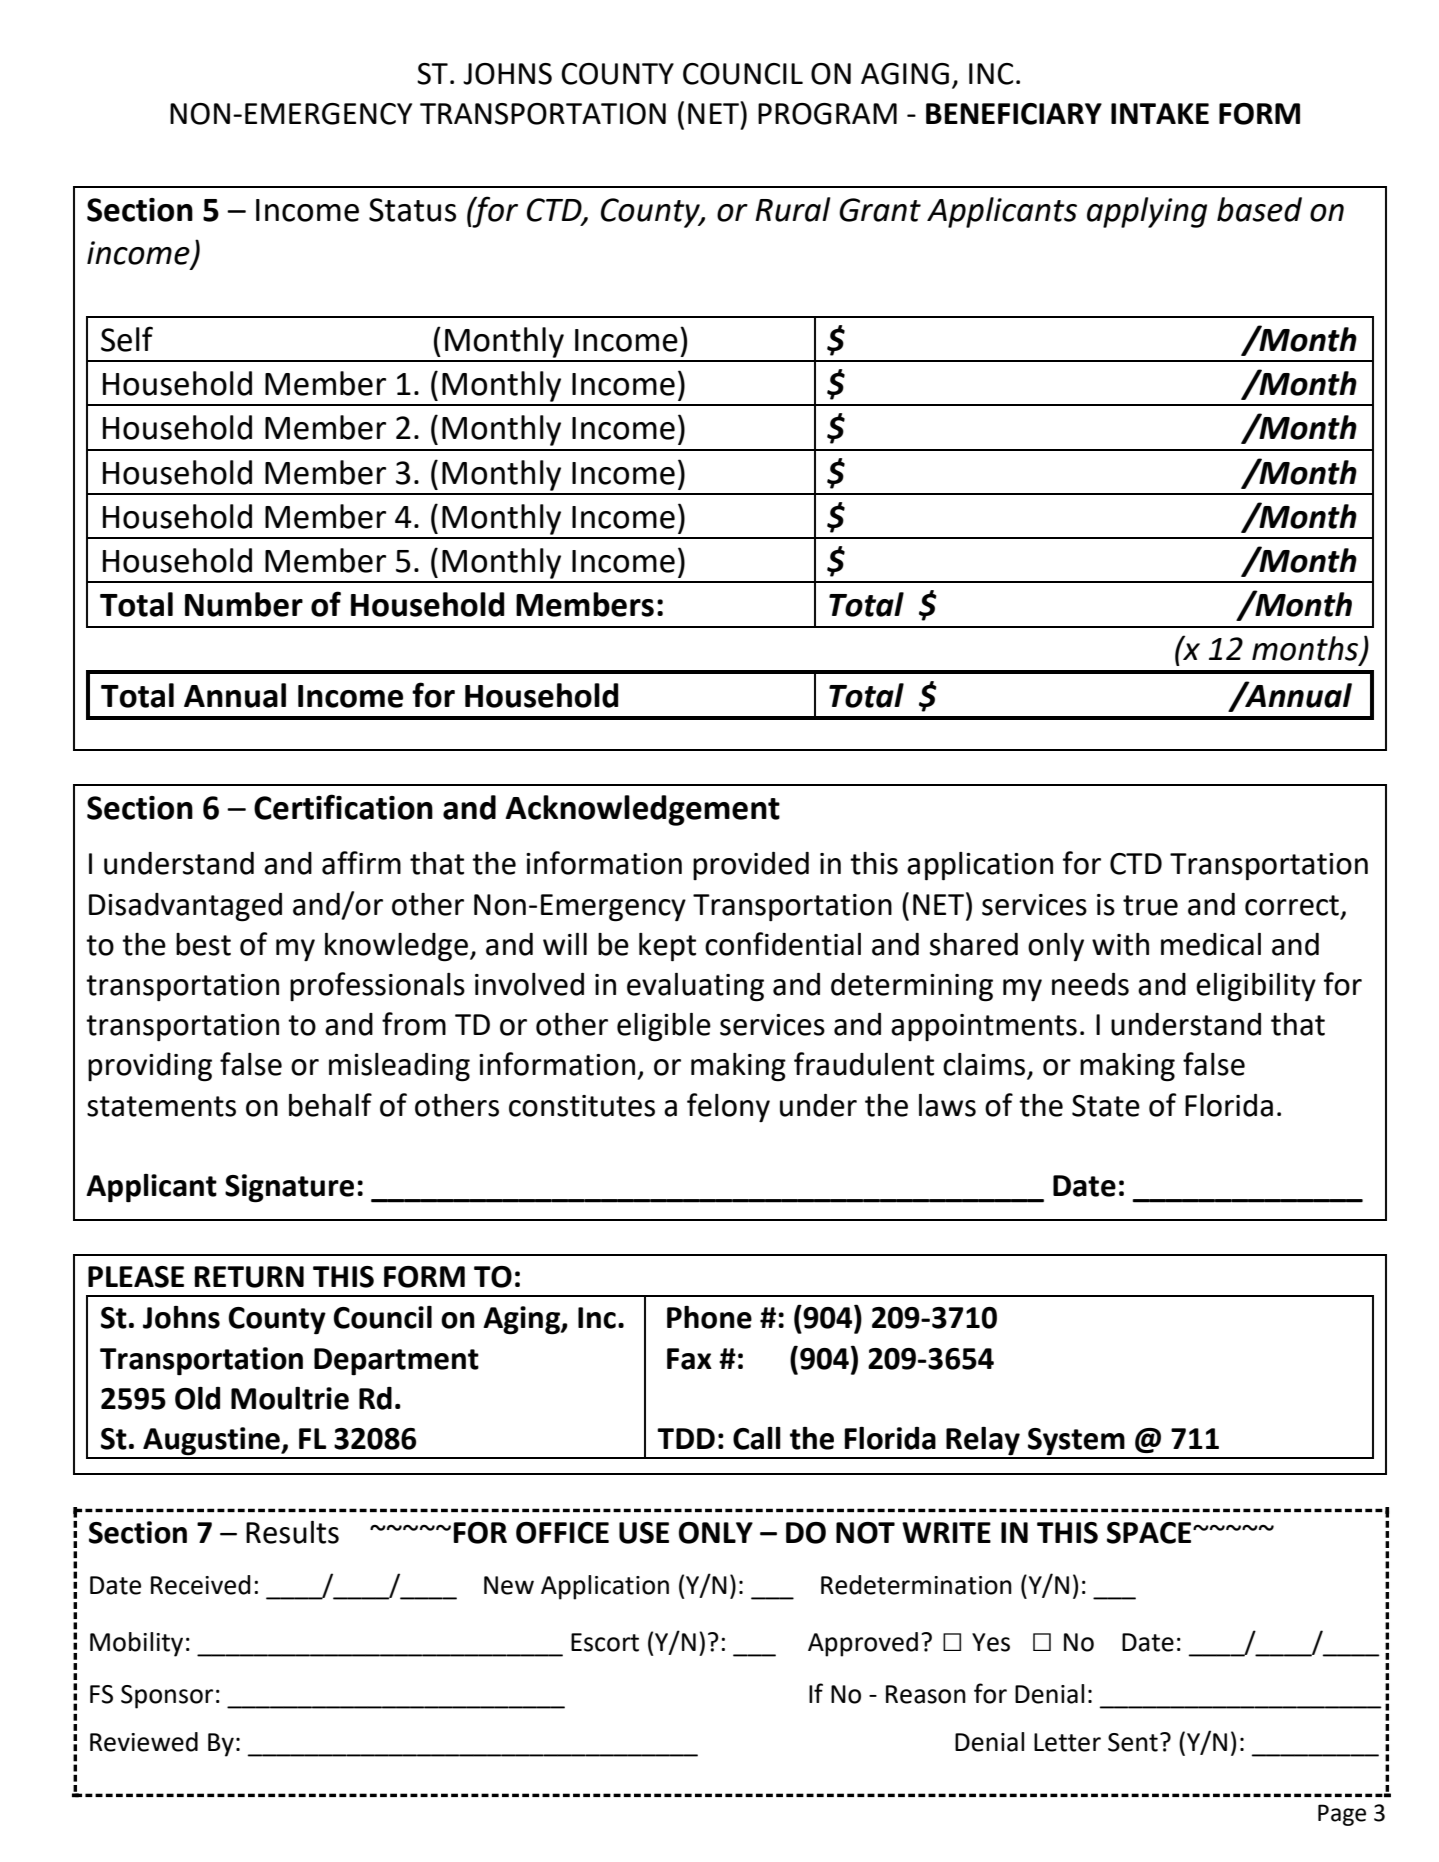  I want to click on Department, so click(396, 1362).
